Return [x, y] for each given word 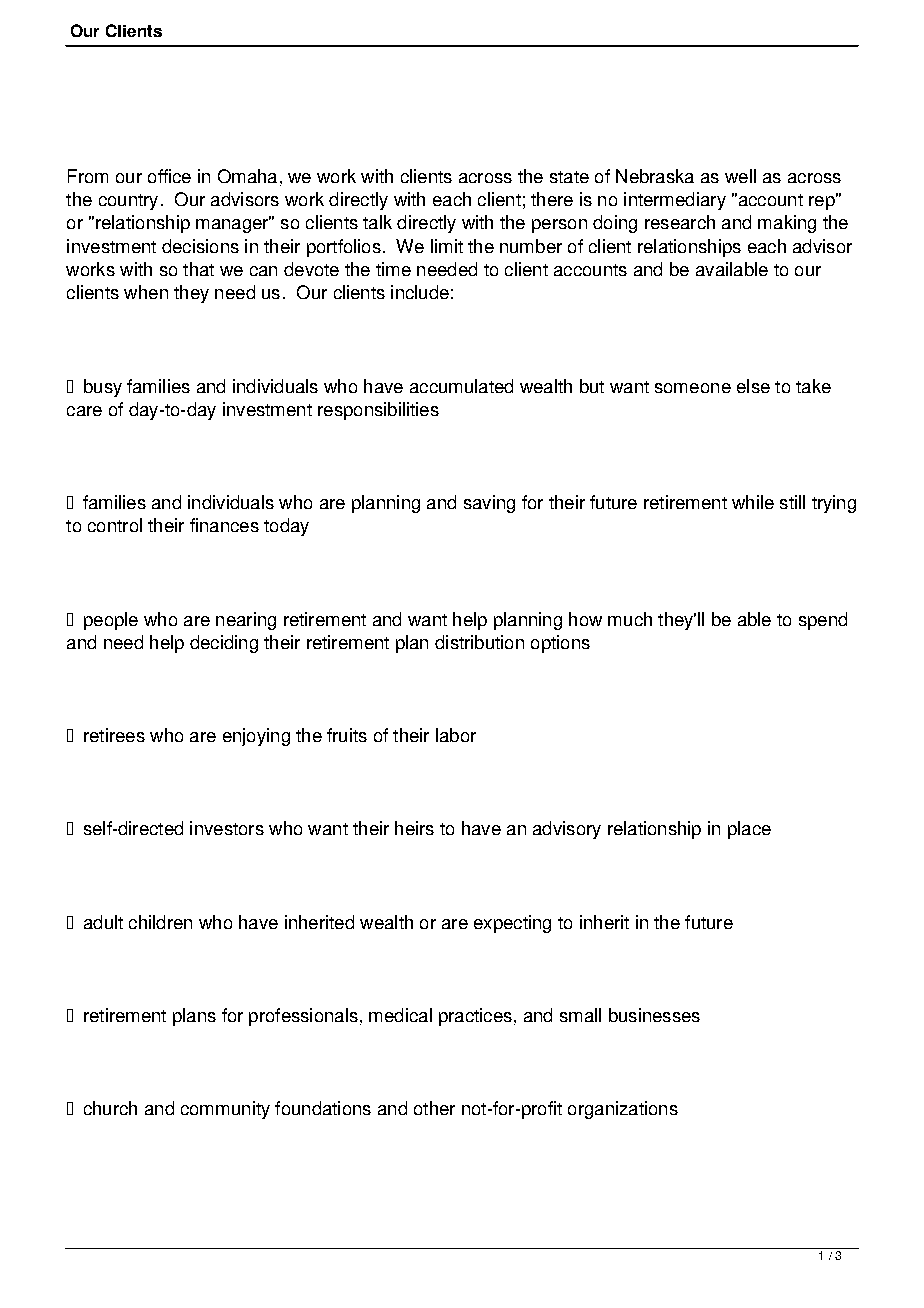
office [169, 176]
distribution [479, 642]
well [740, 176]
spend [823, 621]
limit [447, 246]
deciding [224, 644]
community [225, 1110]
